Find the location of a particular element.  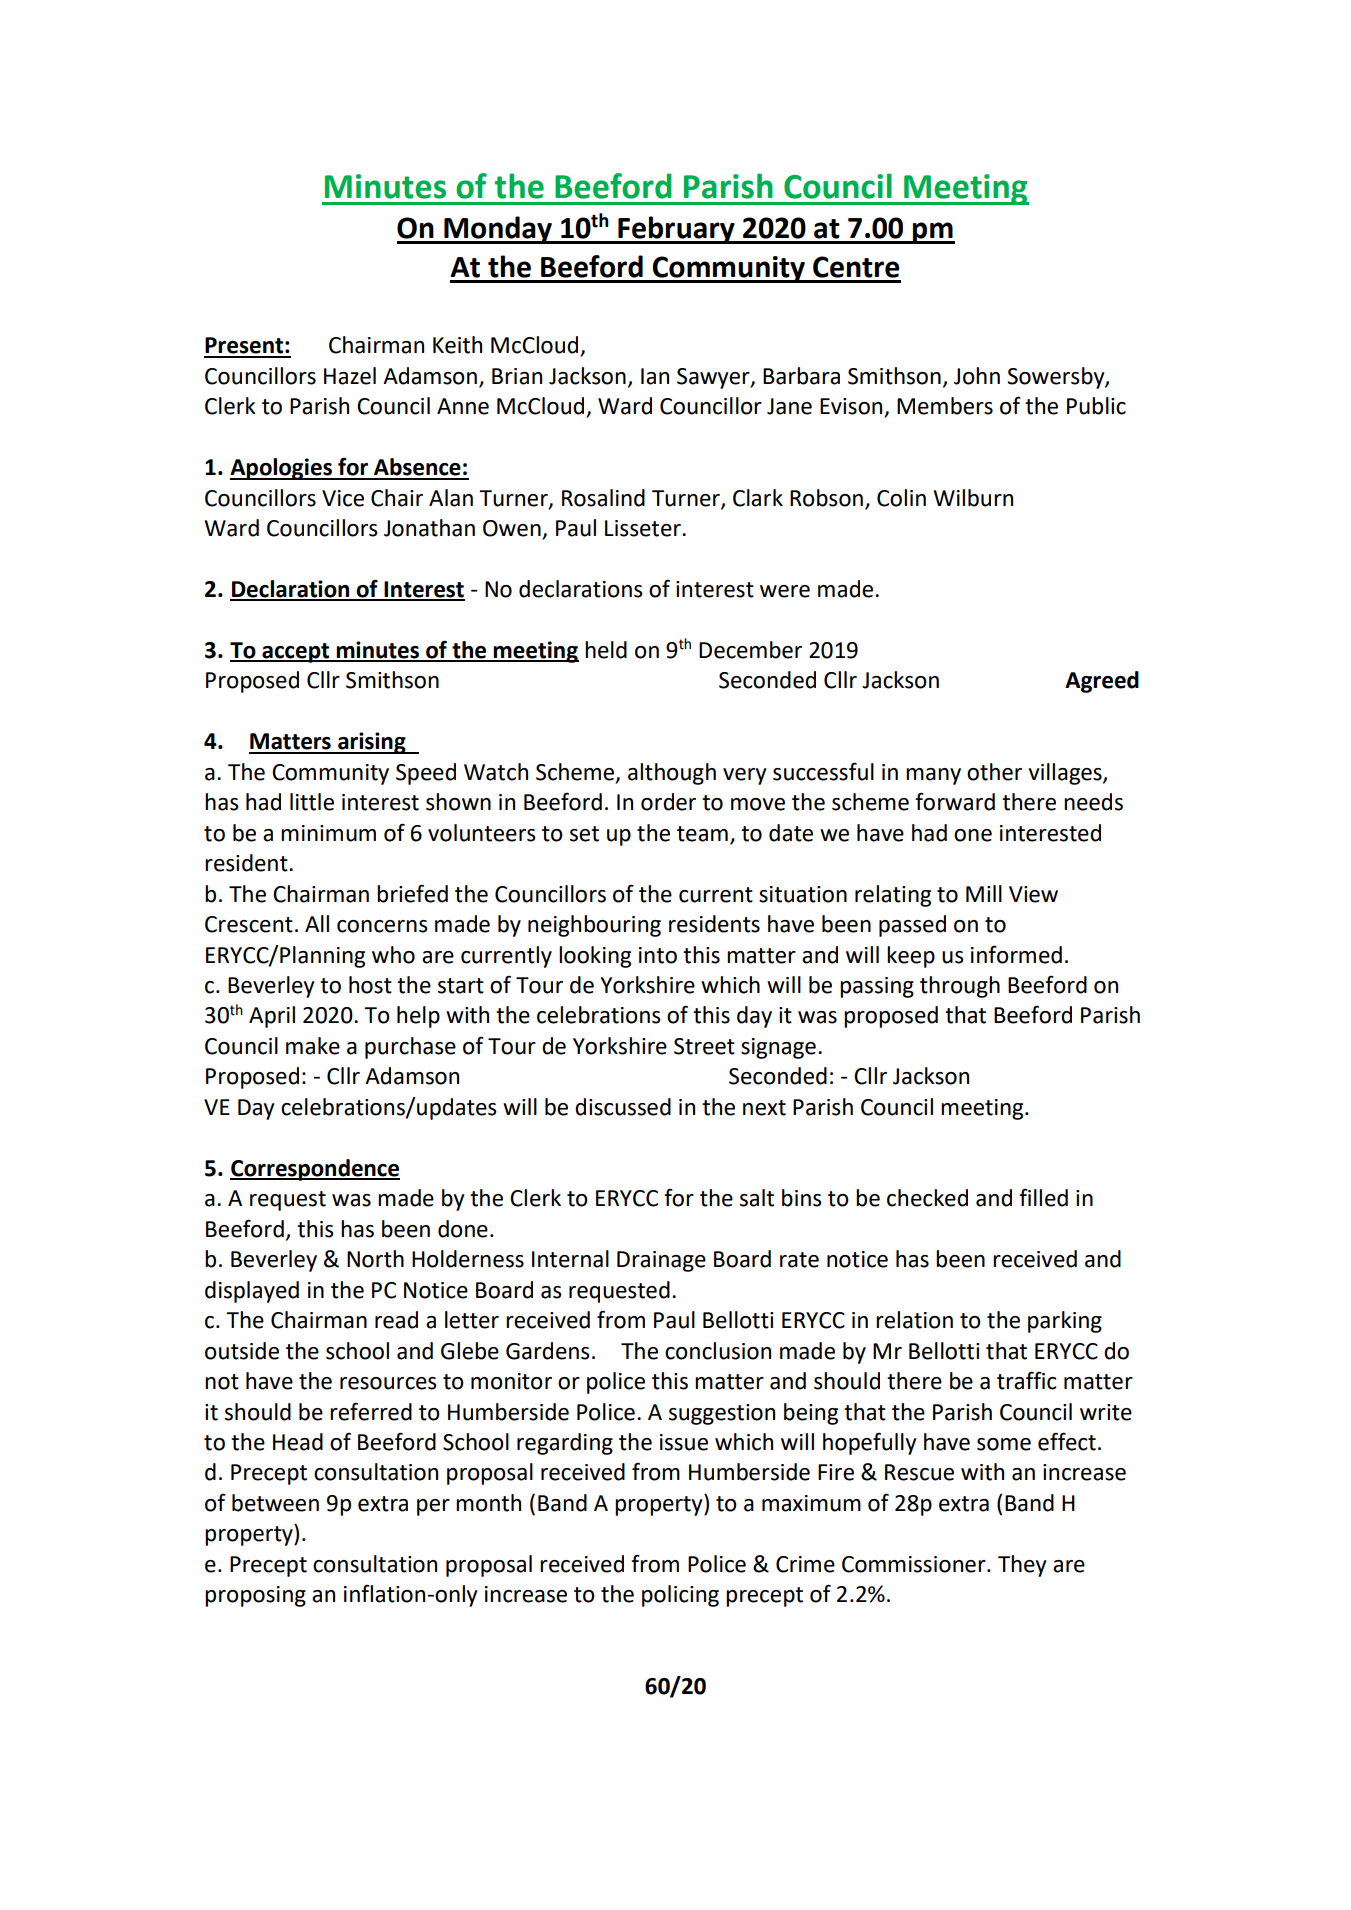

Hazel is located at coordinates (350, 376).
